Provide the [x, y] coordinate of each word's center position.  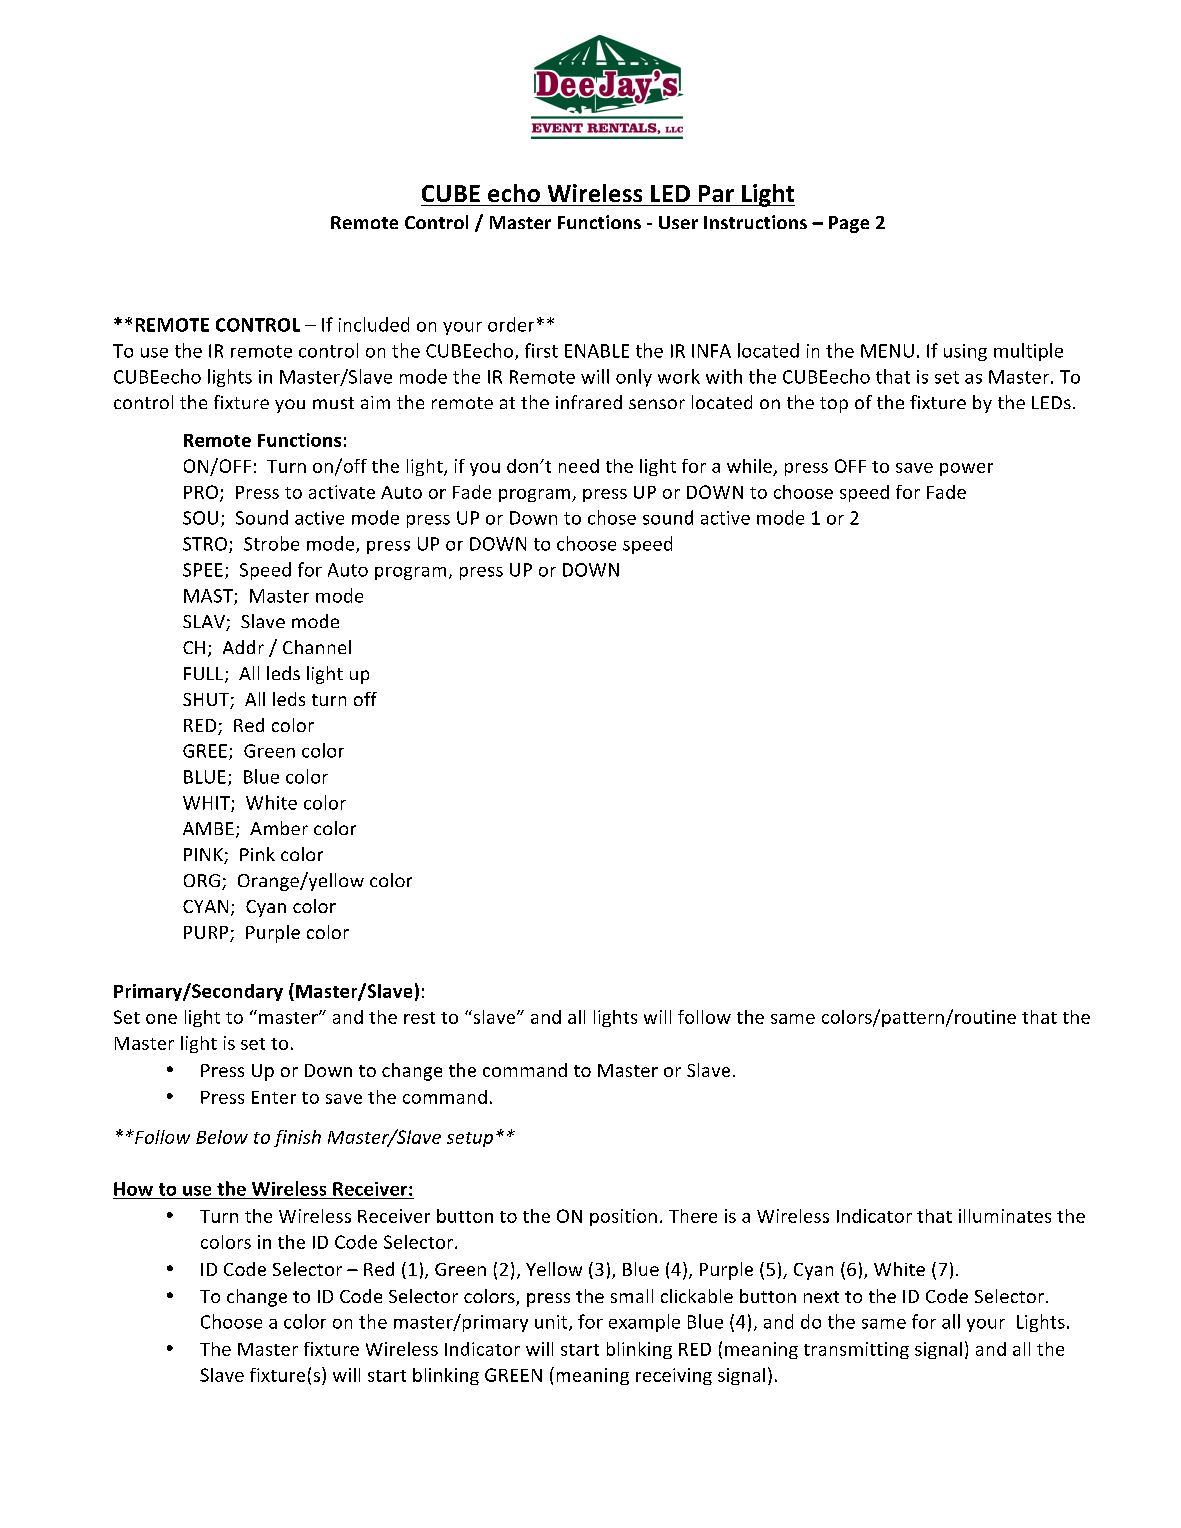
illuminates [1005, 1216]
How [133, 1189]
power [966, 469]
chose [612, 517]
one [161, 1019]
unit [552, 1323]
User [678, 222]
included [374, 324]
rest [419, 1018]
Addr [243, 647]
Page [849, 224]
